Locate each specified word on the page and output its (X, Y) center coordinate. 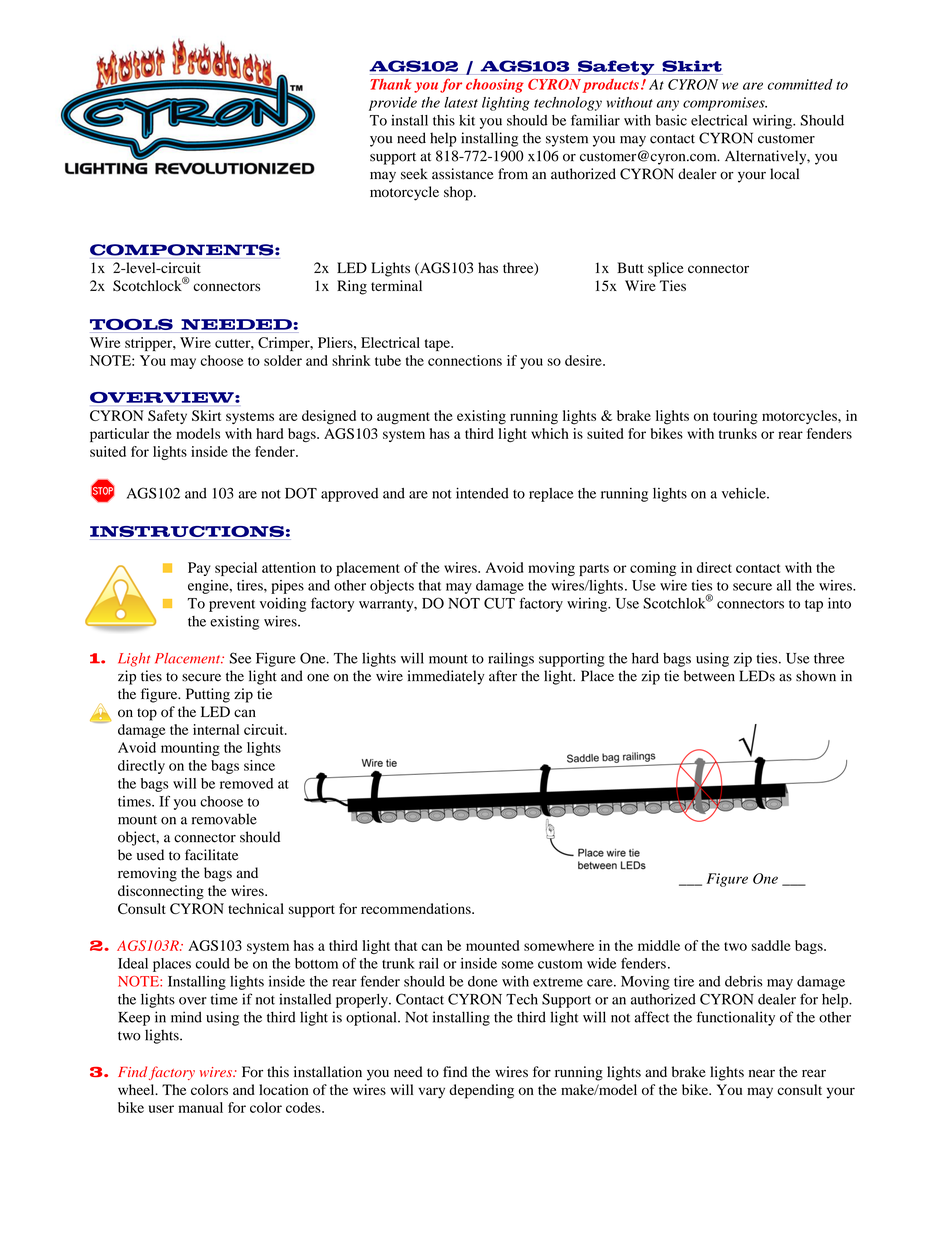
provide (393, 104)
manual (200, 1107)
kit (467, 120)
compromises (725, 104)
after (503, 676)
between (709, 676)
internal (216, 729)
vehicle (745, 493)
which (550, 433)
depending (481, 1091)
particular (119, 435)
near (762, 1073)
